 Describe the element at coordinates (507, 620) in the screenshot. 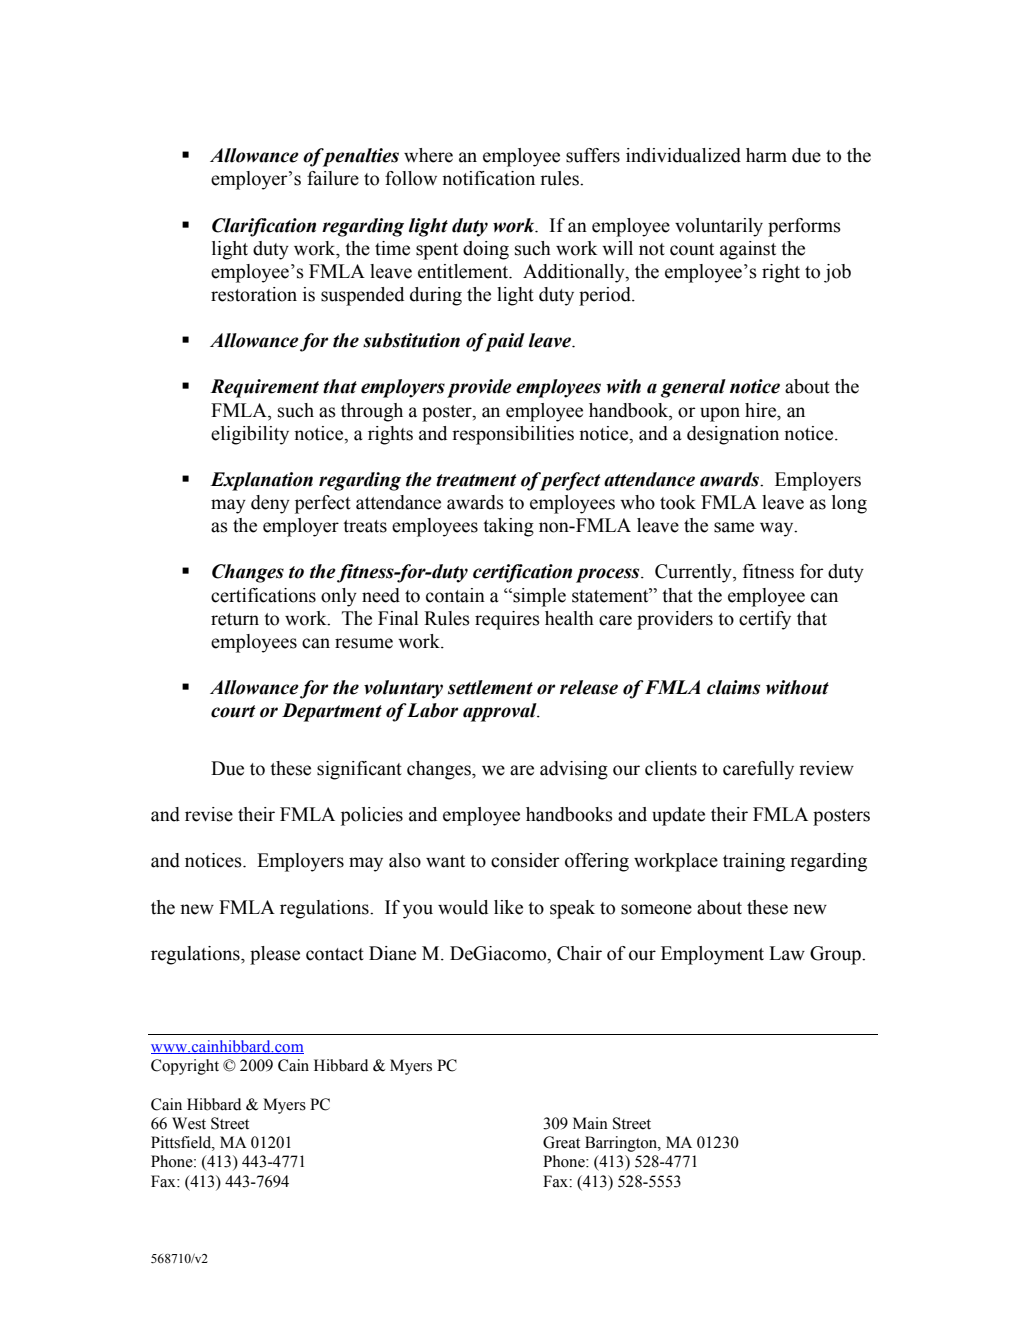

I see `requires` at that location.
